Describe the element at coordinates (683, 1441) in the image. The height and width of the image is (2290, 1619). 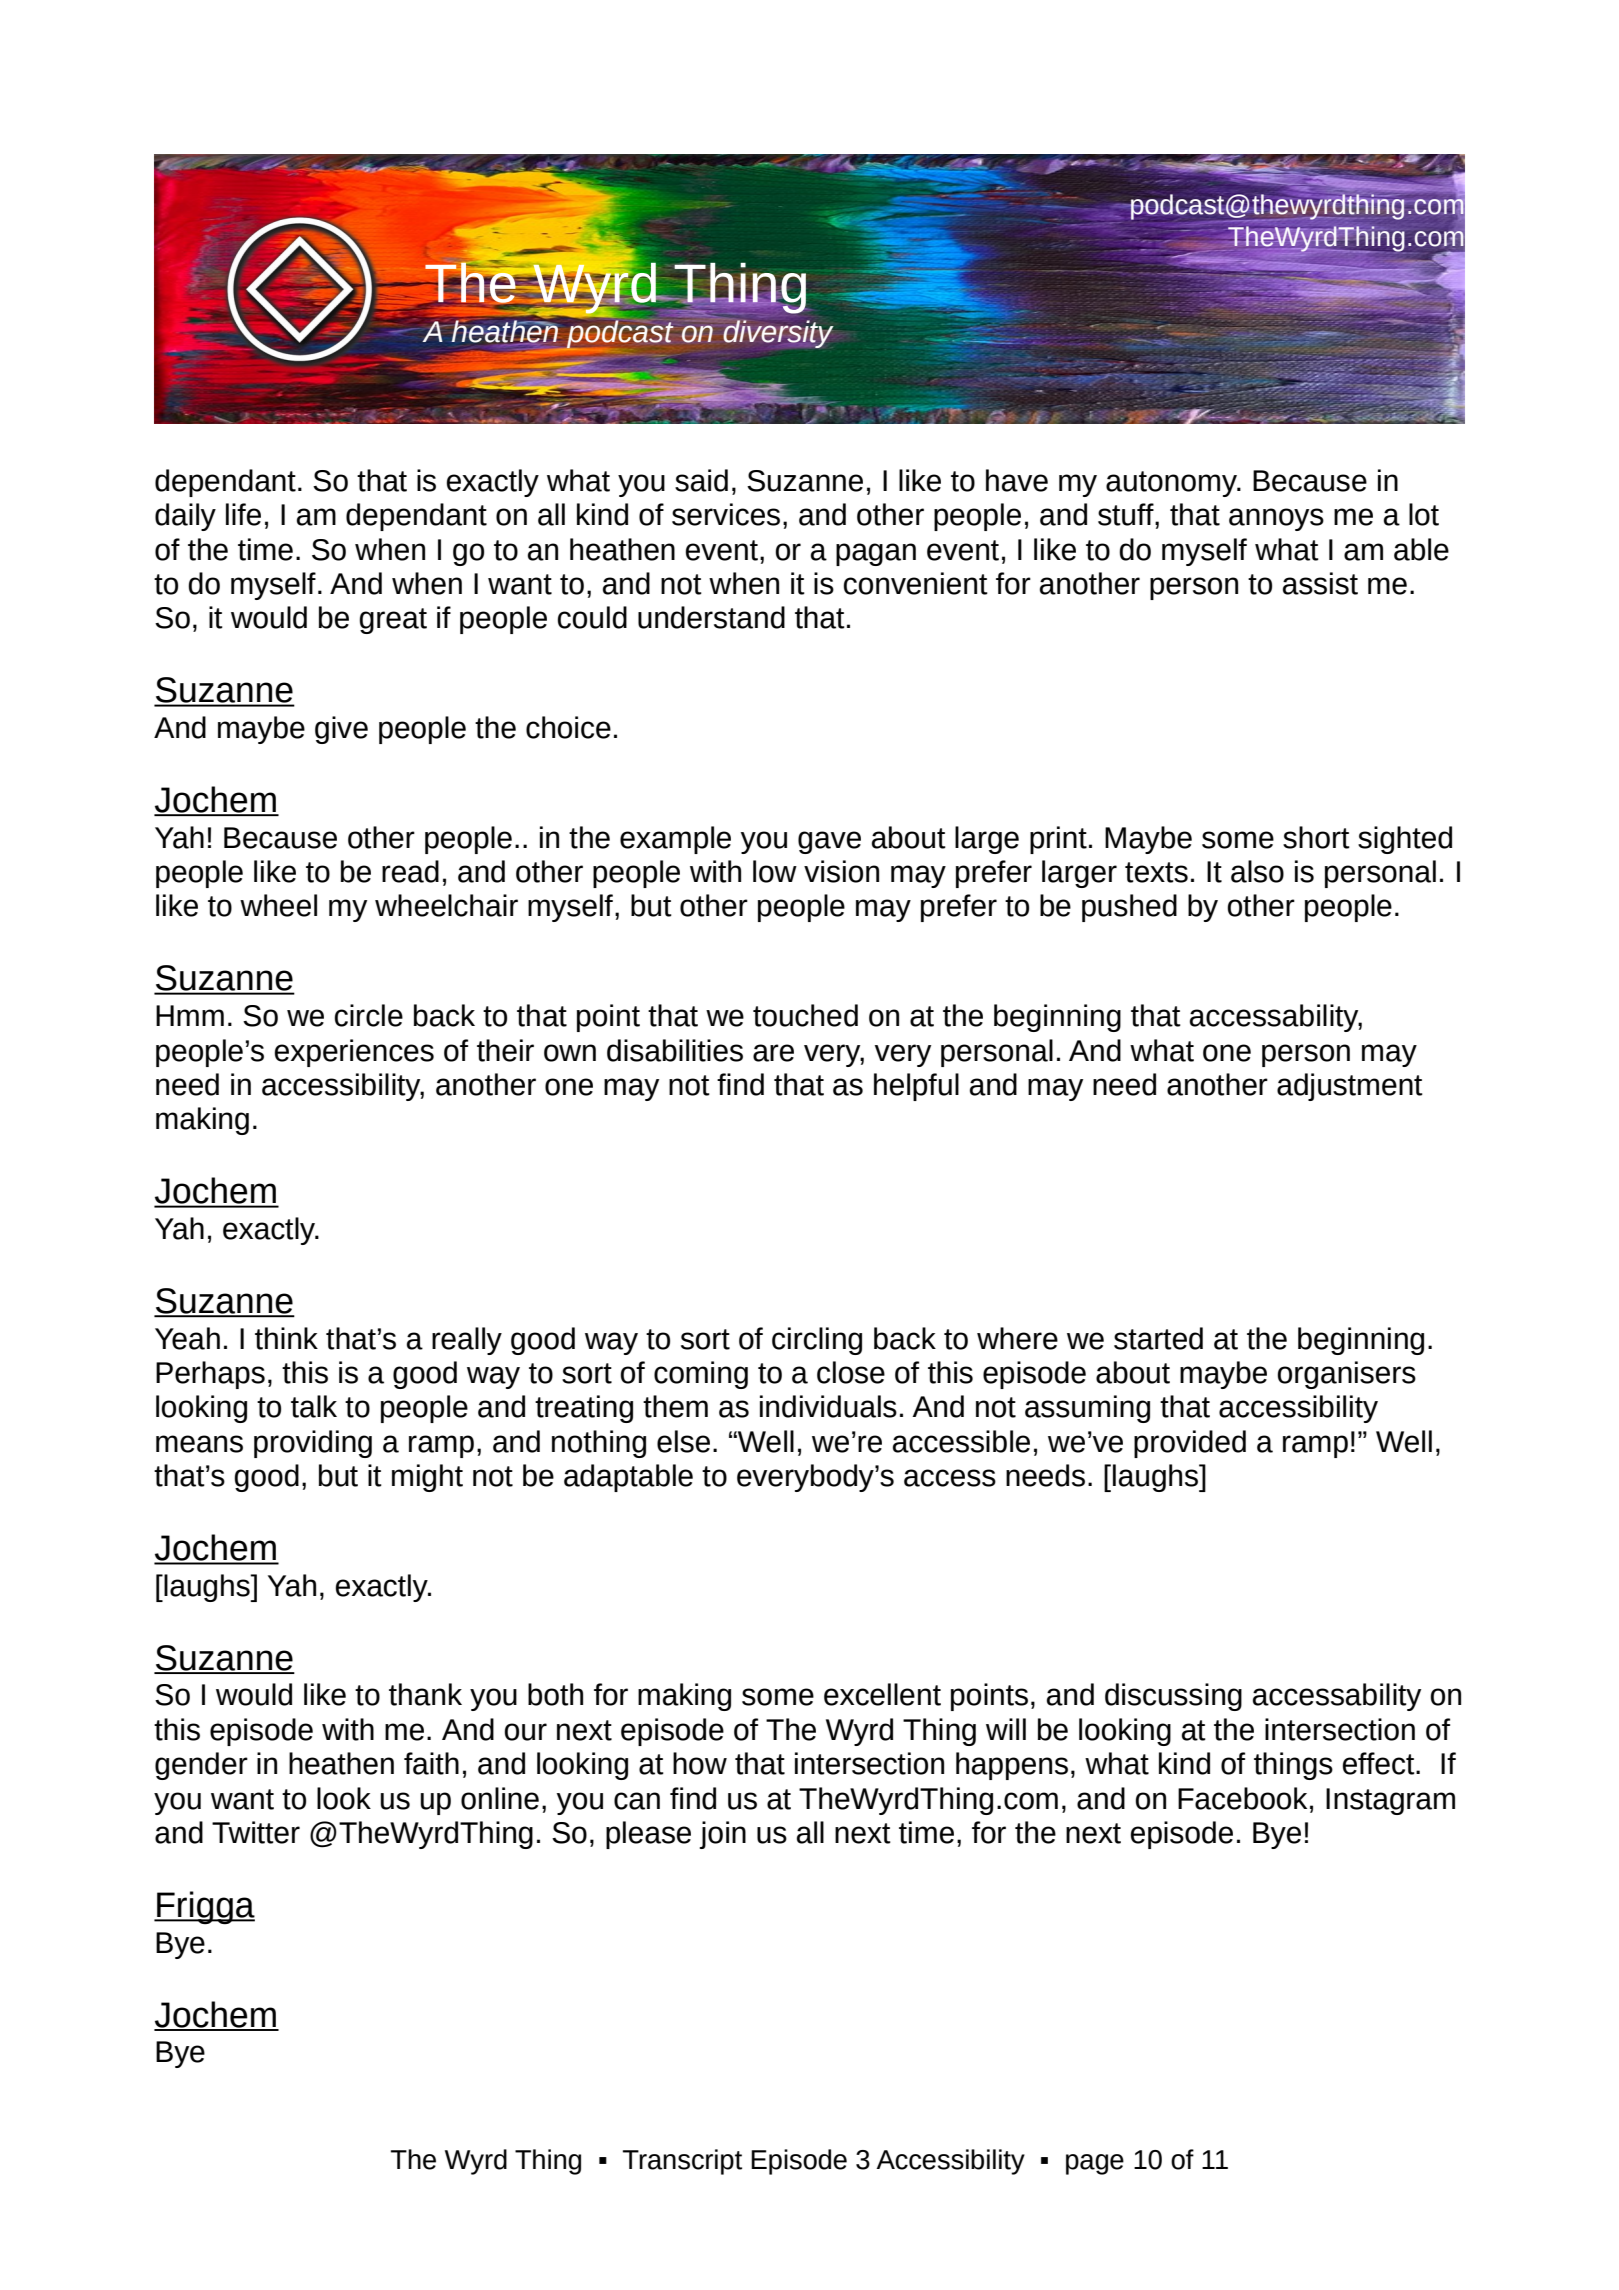
I see `else` at that location.
